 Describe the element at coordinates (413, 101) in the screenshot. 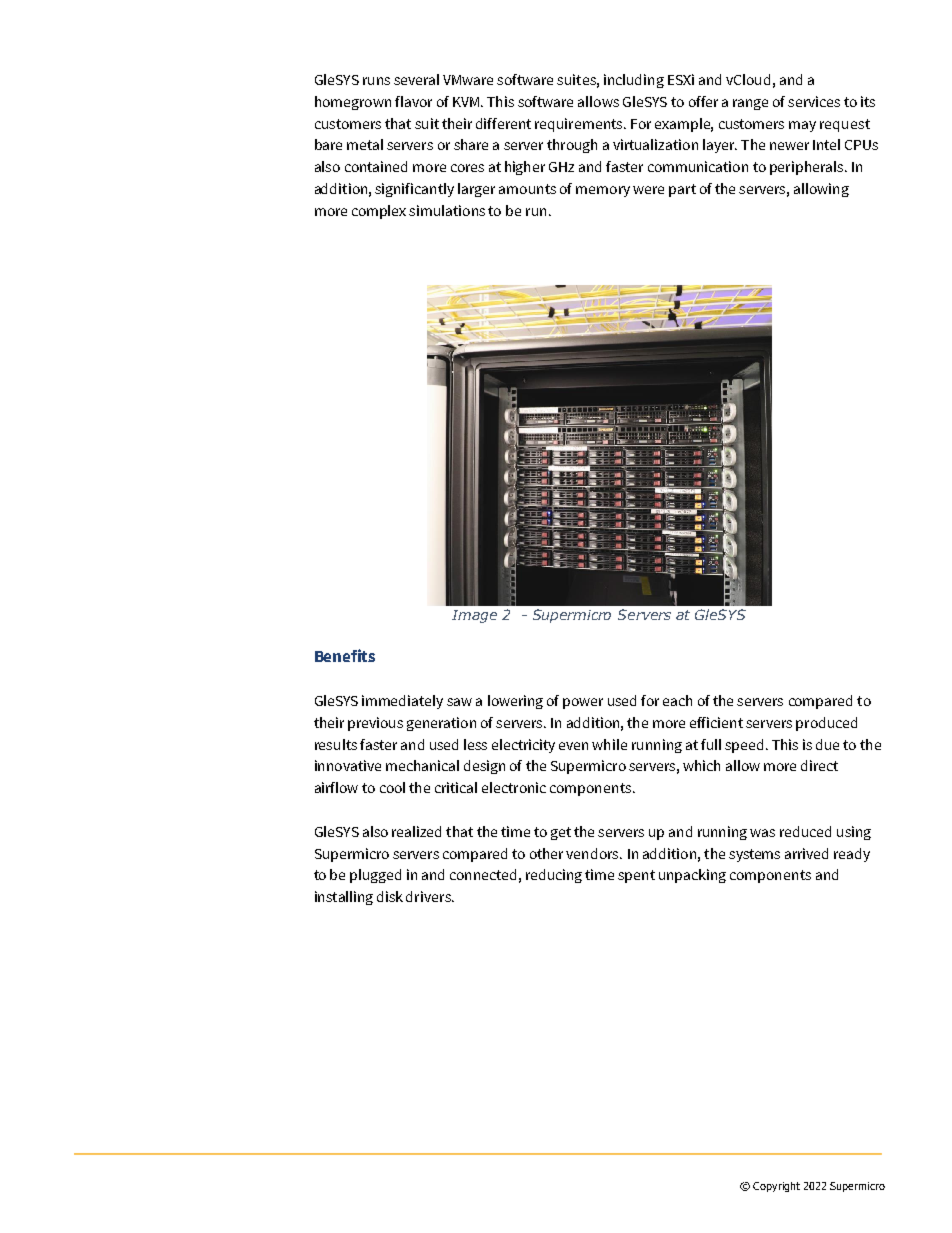

I see `flavor` at that location.
